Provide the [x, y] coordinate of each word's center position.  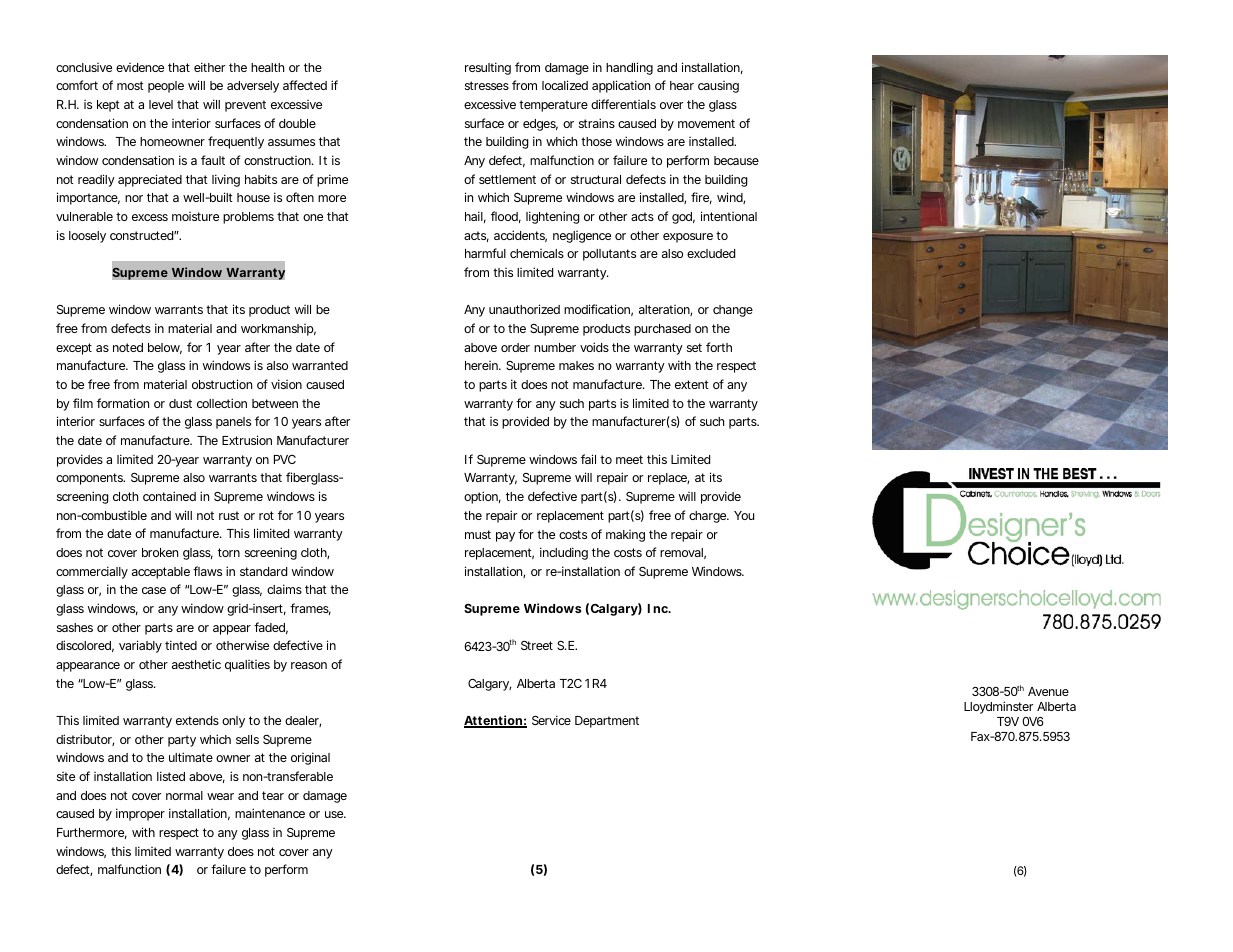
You [744, 515]
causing [718, 87]
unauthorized [524, 309]
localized [565, 85]
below [165, 348]
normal [184, 795]
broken [160, 552]
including [564, 553]
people [166, 87]
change [733, 311]
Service [551, 720]
